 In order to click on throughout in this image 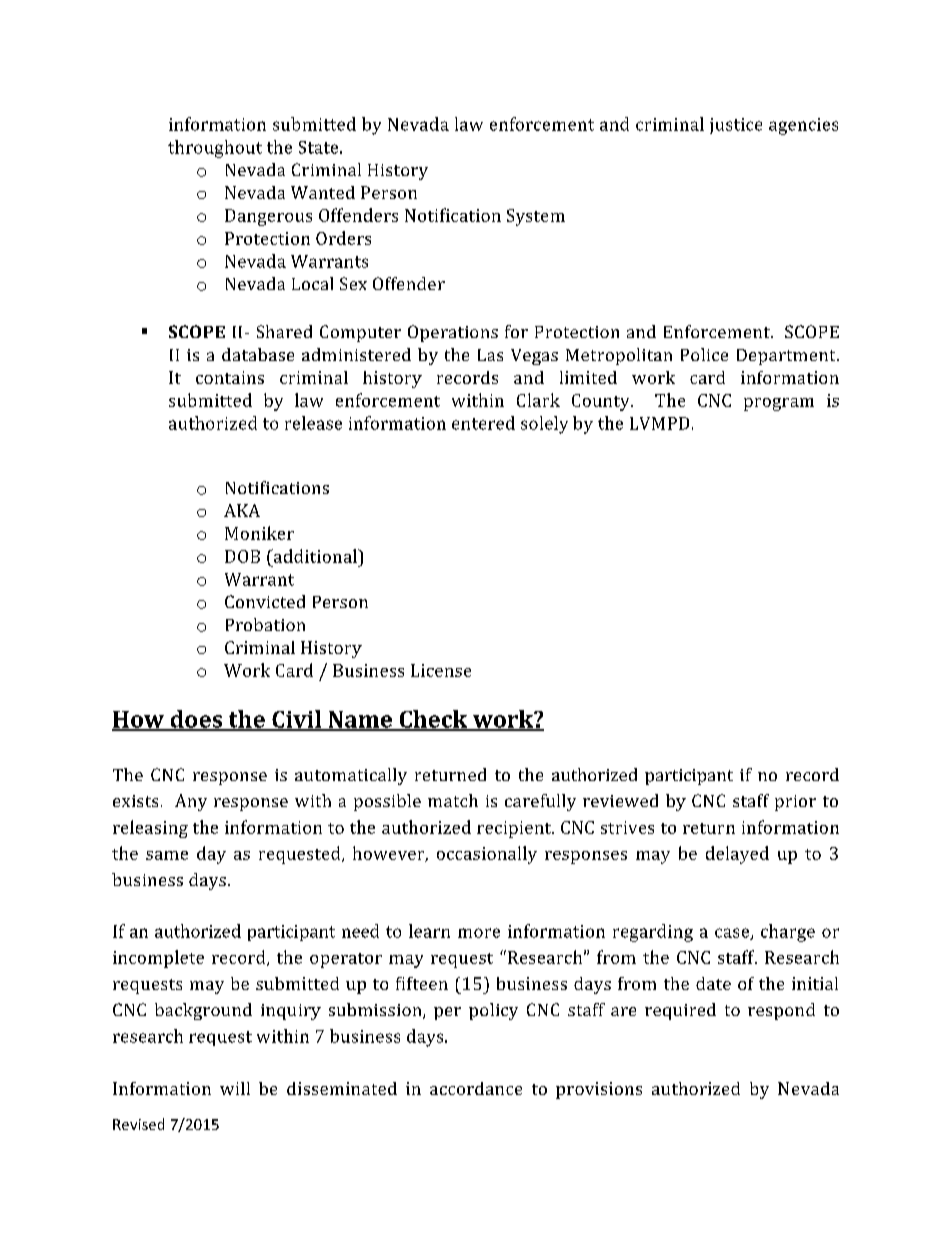, I will do `click(215, 149)`.
